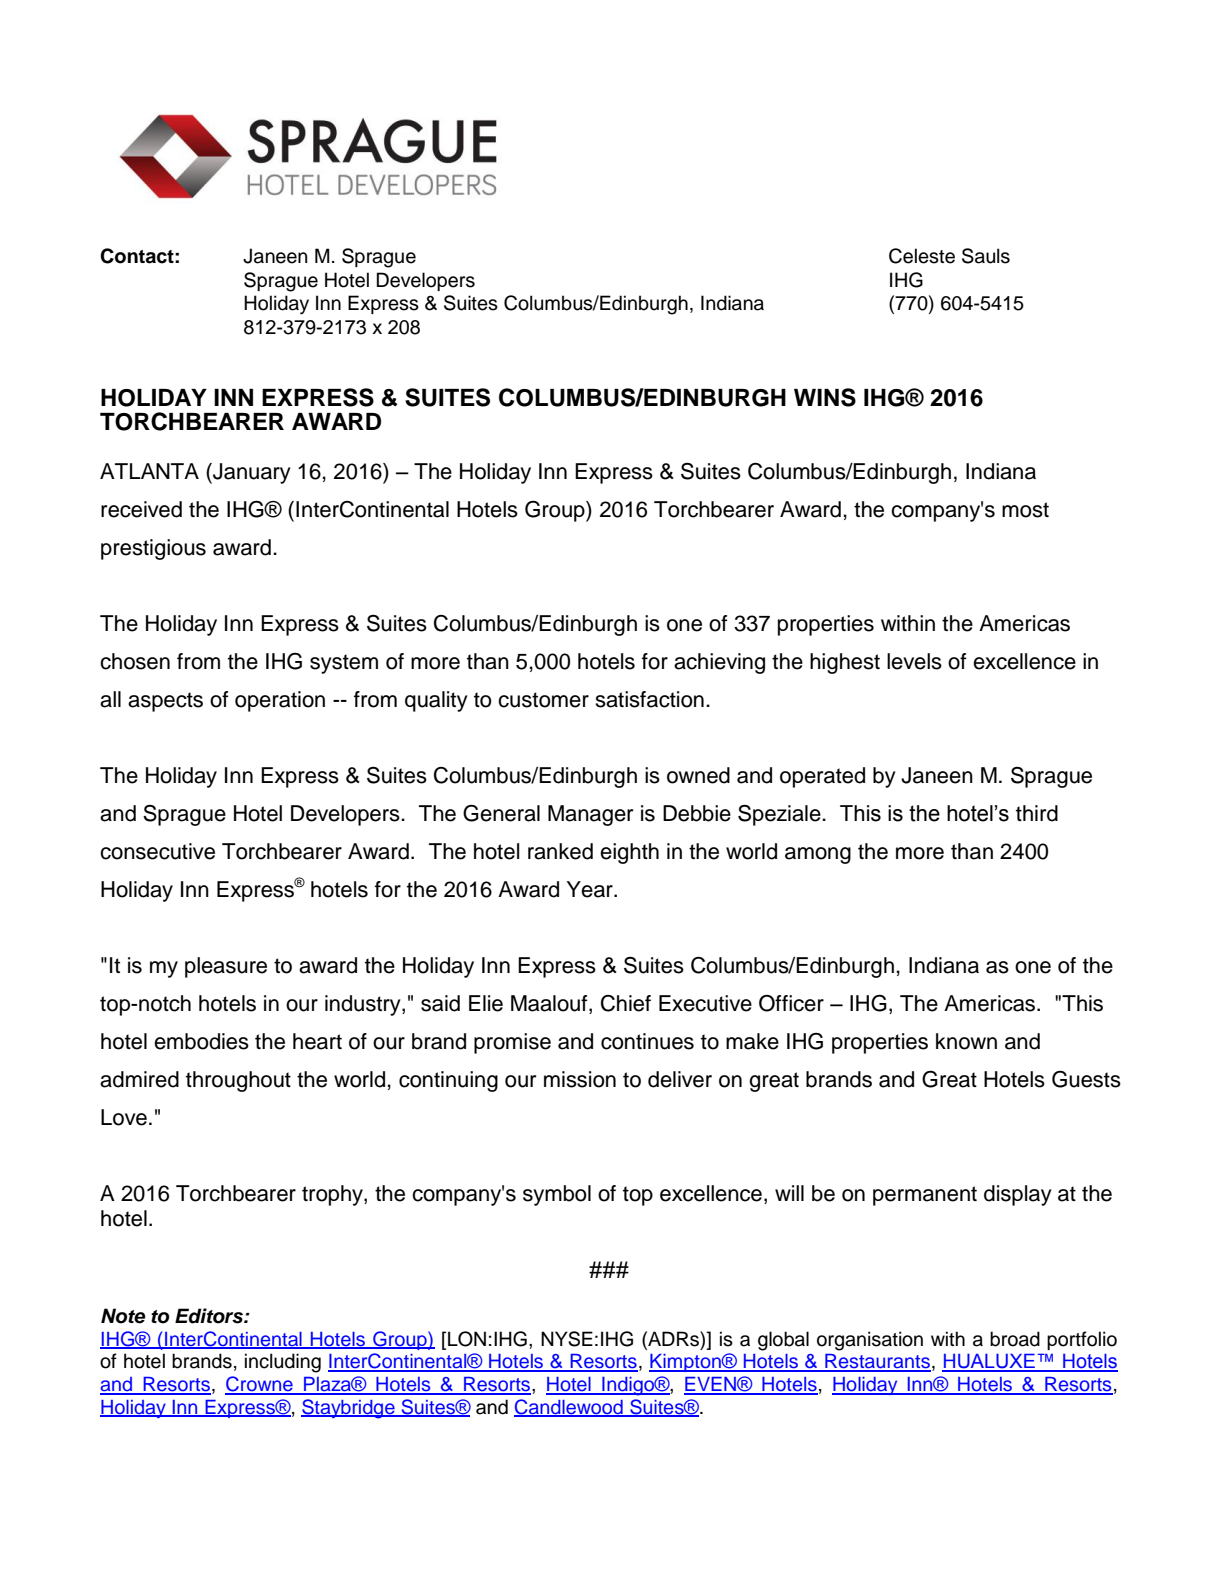 This screenshot has width=1218, height=1576. What do you see at coordinates (1025, 510) in the screenshot?
I see `most` at bounding box center [1025, 510].
